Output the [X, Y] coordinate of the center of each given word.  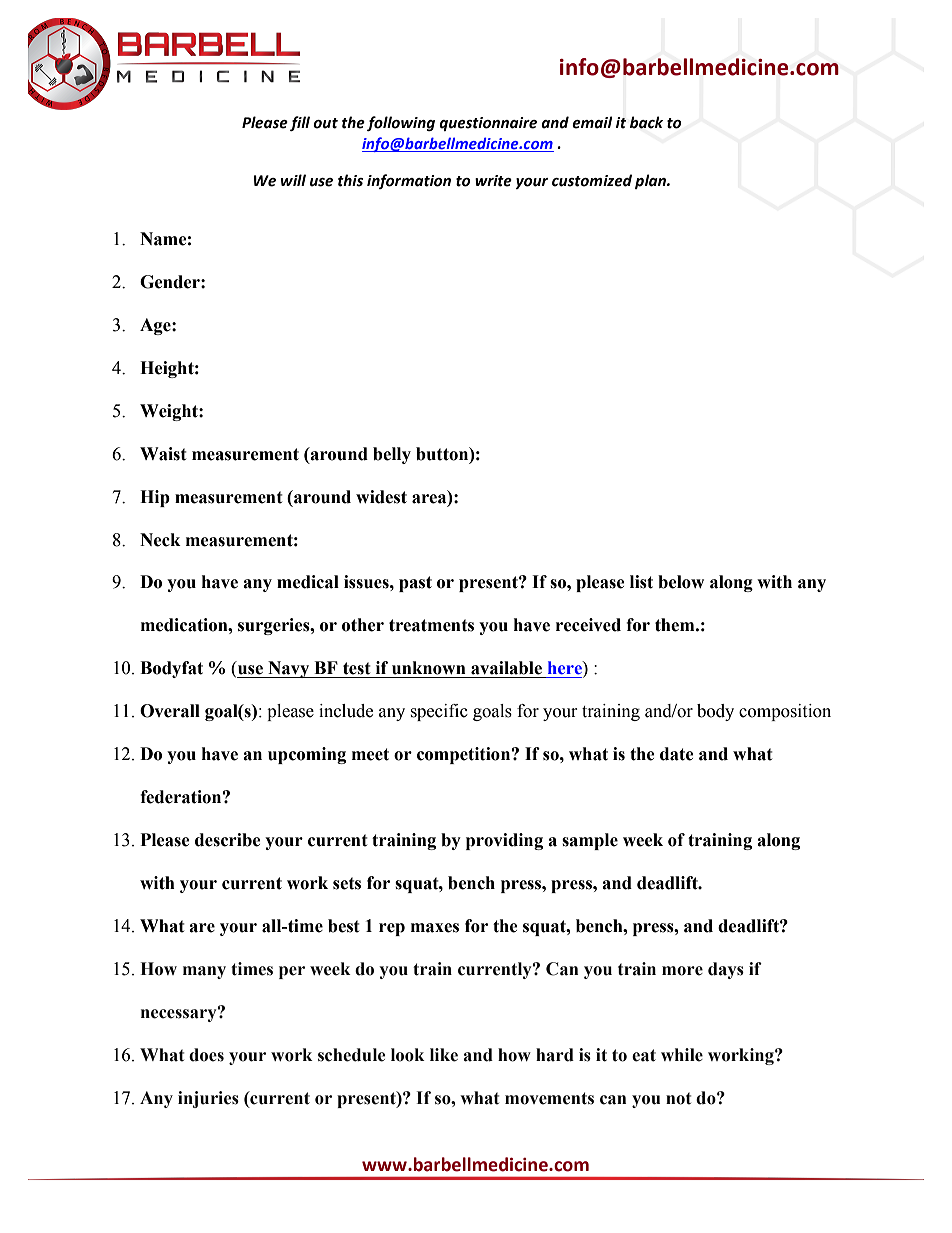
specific [439, 712]
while [682, 1055]
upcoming [307, 755]
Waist [163, 454]
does [206, 1055]
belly [392, 455]
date [677, 754]
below [681, 582]
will [293, 180]
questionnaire [488, 124]
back [646, 122]
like [444, 1055]
